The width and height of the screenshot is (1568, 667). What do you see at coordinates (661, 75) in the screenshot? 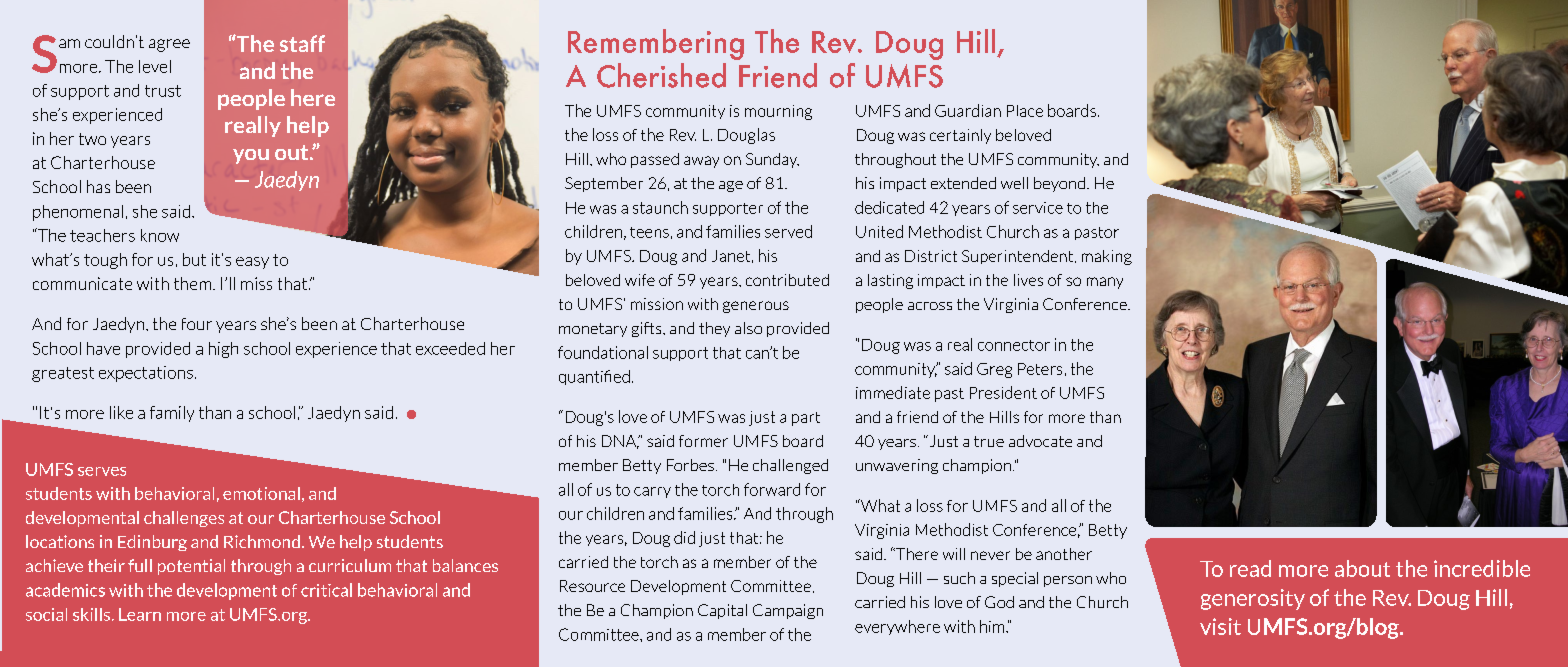
I see `Cherished` at bounding box center [661, 75].
